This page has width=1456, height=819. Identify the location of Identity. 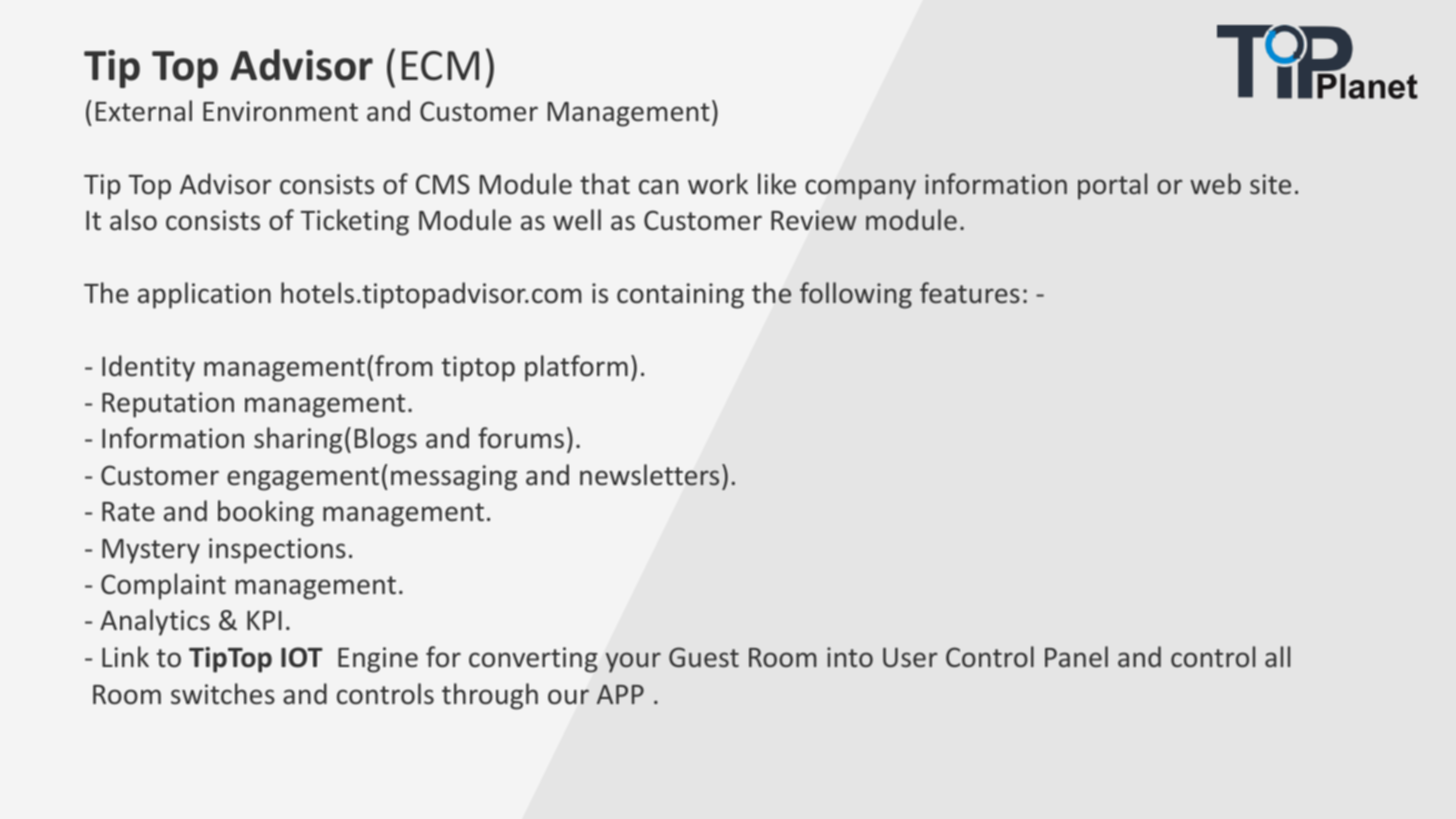
(148, 368).
